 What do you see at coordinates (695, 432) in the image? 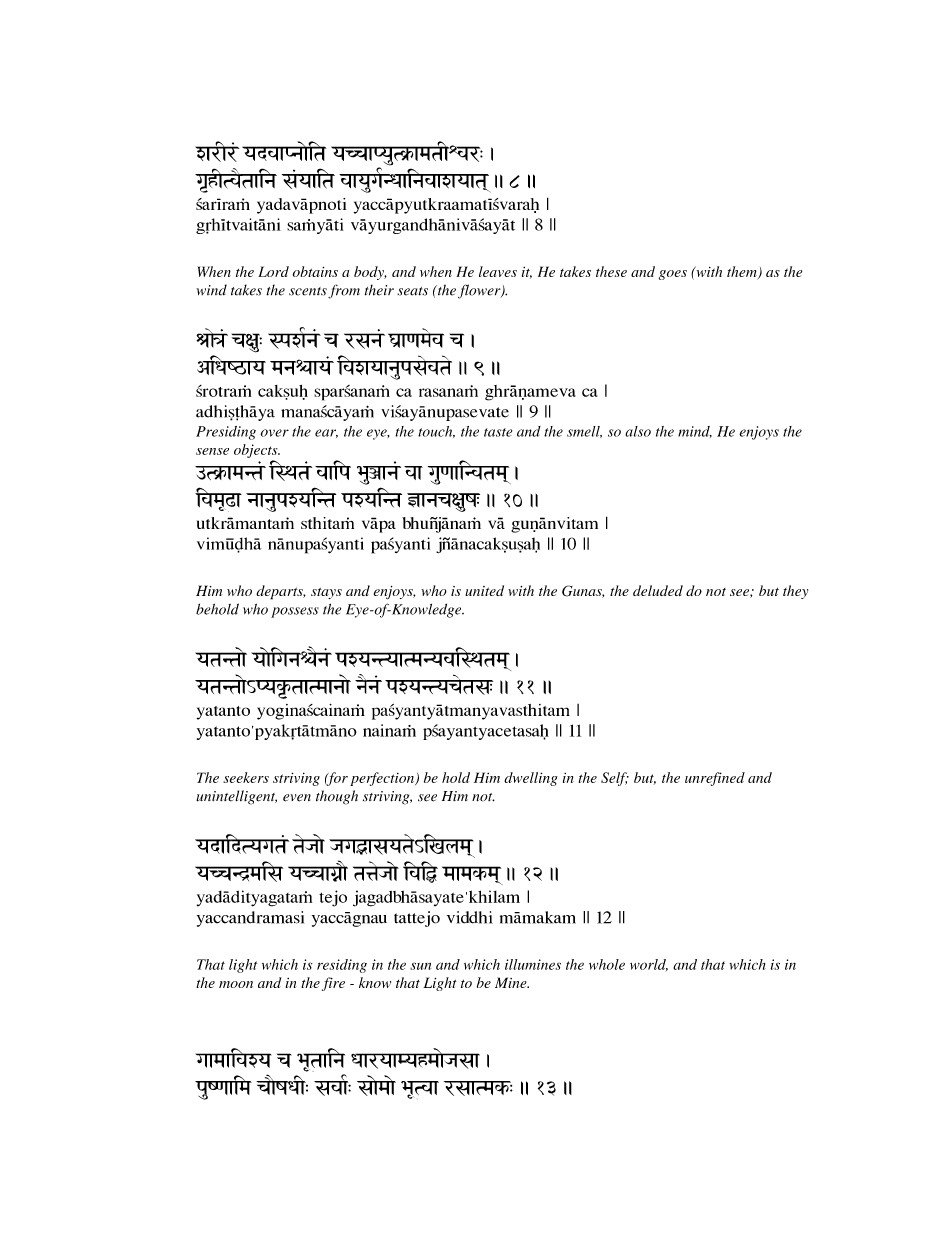
I see `mind` at bounding box center [695, 432].
